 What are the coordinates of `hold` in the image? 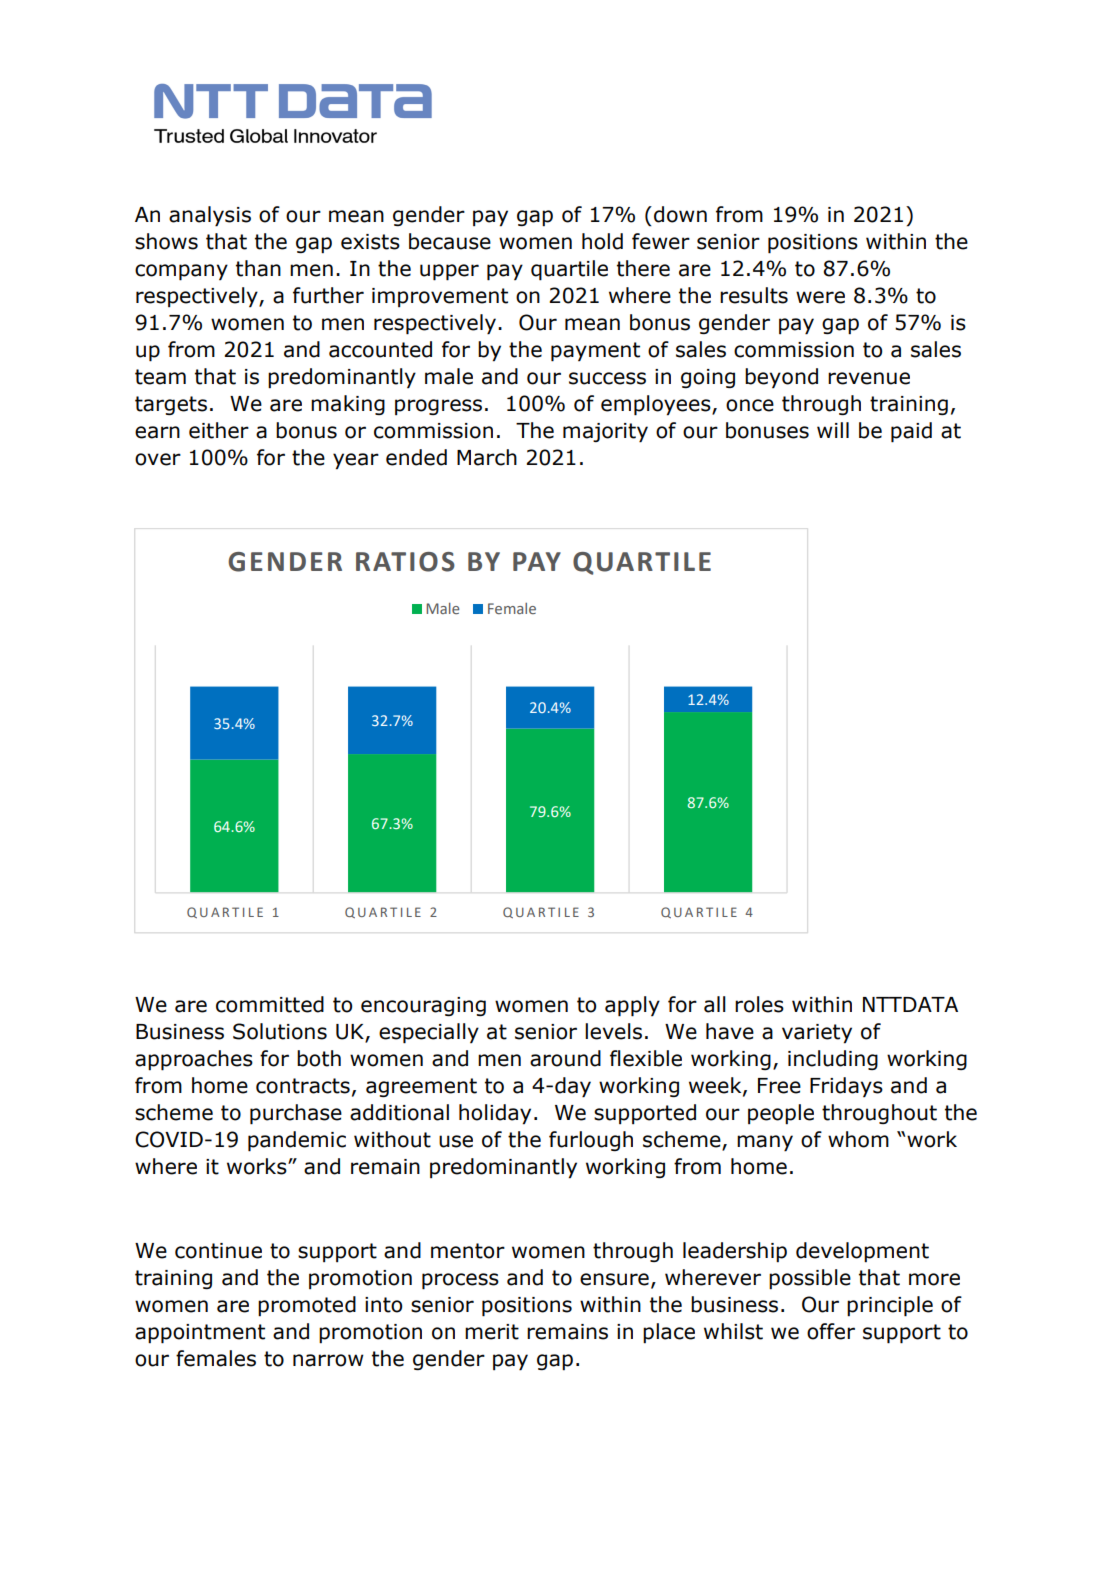 It's located at (602, 241).
